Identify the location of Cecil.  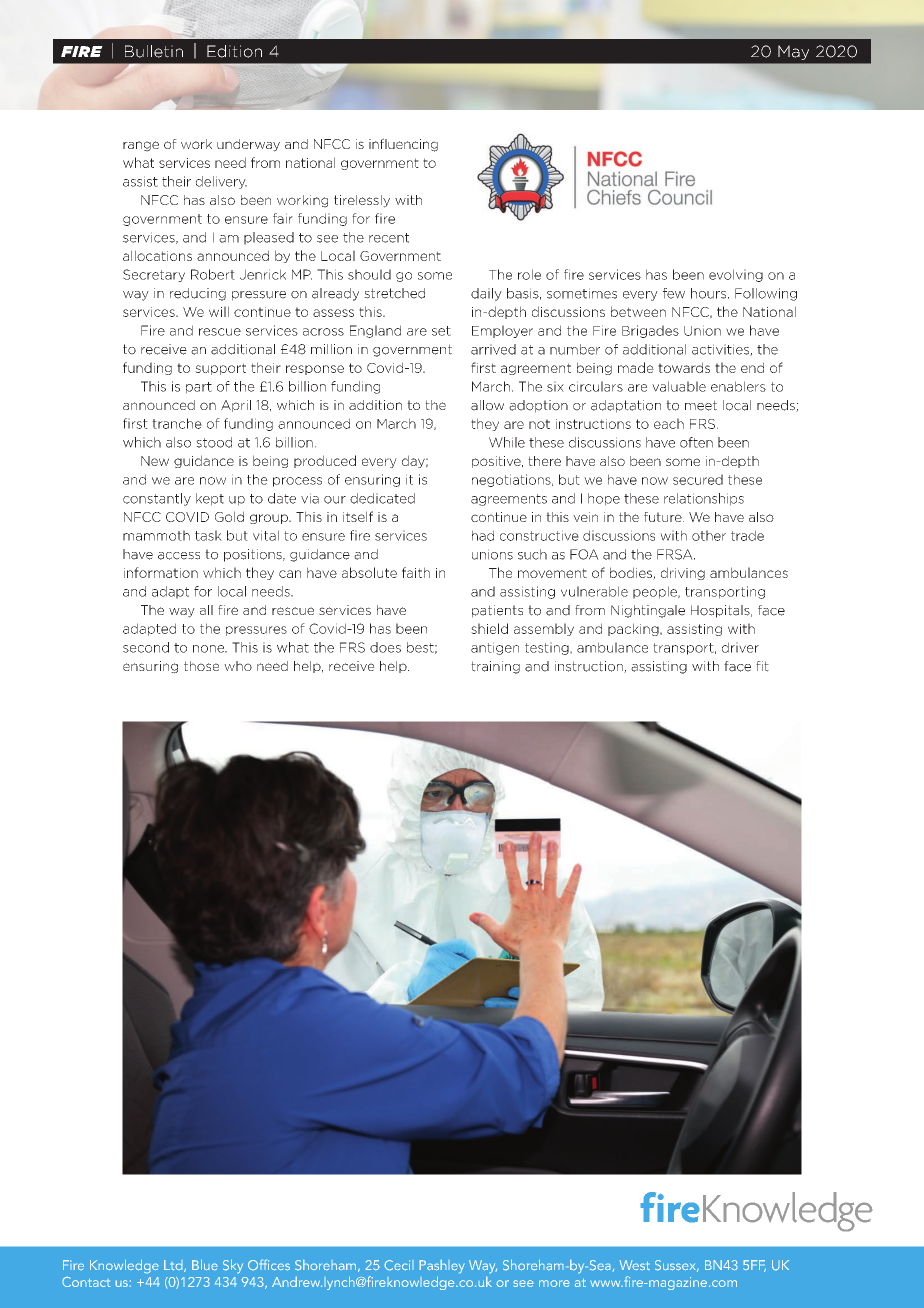
(399, 1265).
